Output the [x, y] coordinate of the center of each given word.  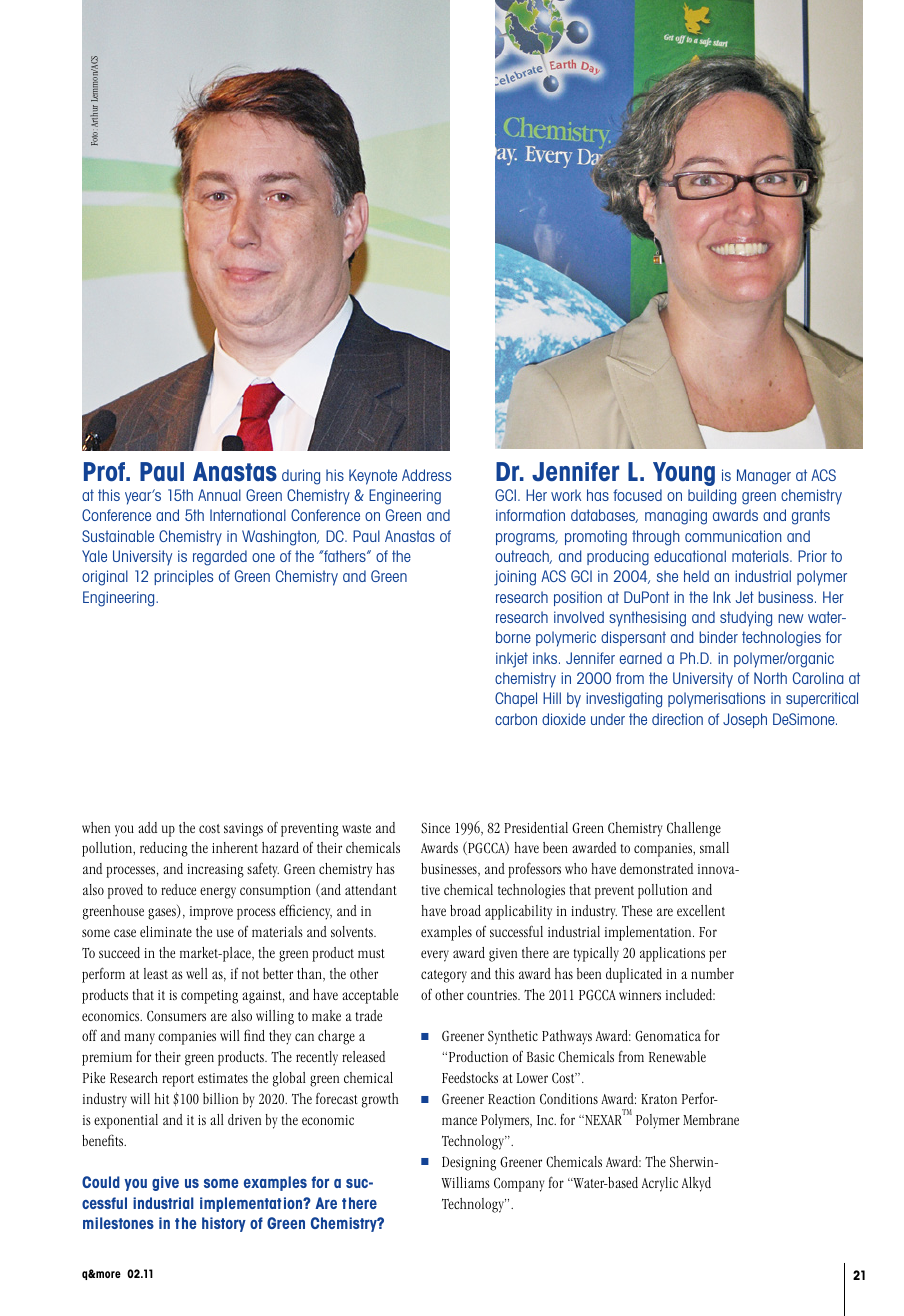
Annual [219, 495]
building [712, 497]
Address [426, 475]
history [224, 1224]
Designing [469, 1163]
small [714, 847]
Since [435, 828]
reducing [164, 849]
